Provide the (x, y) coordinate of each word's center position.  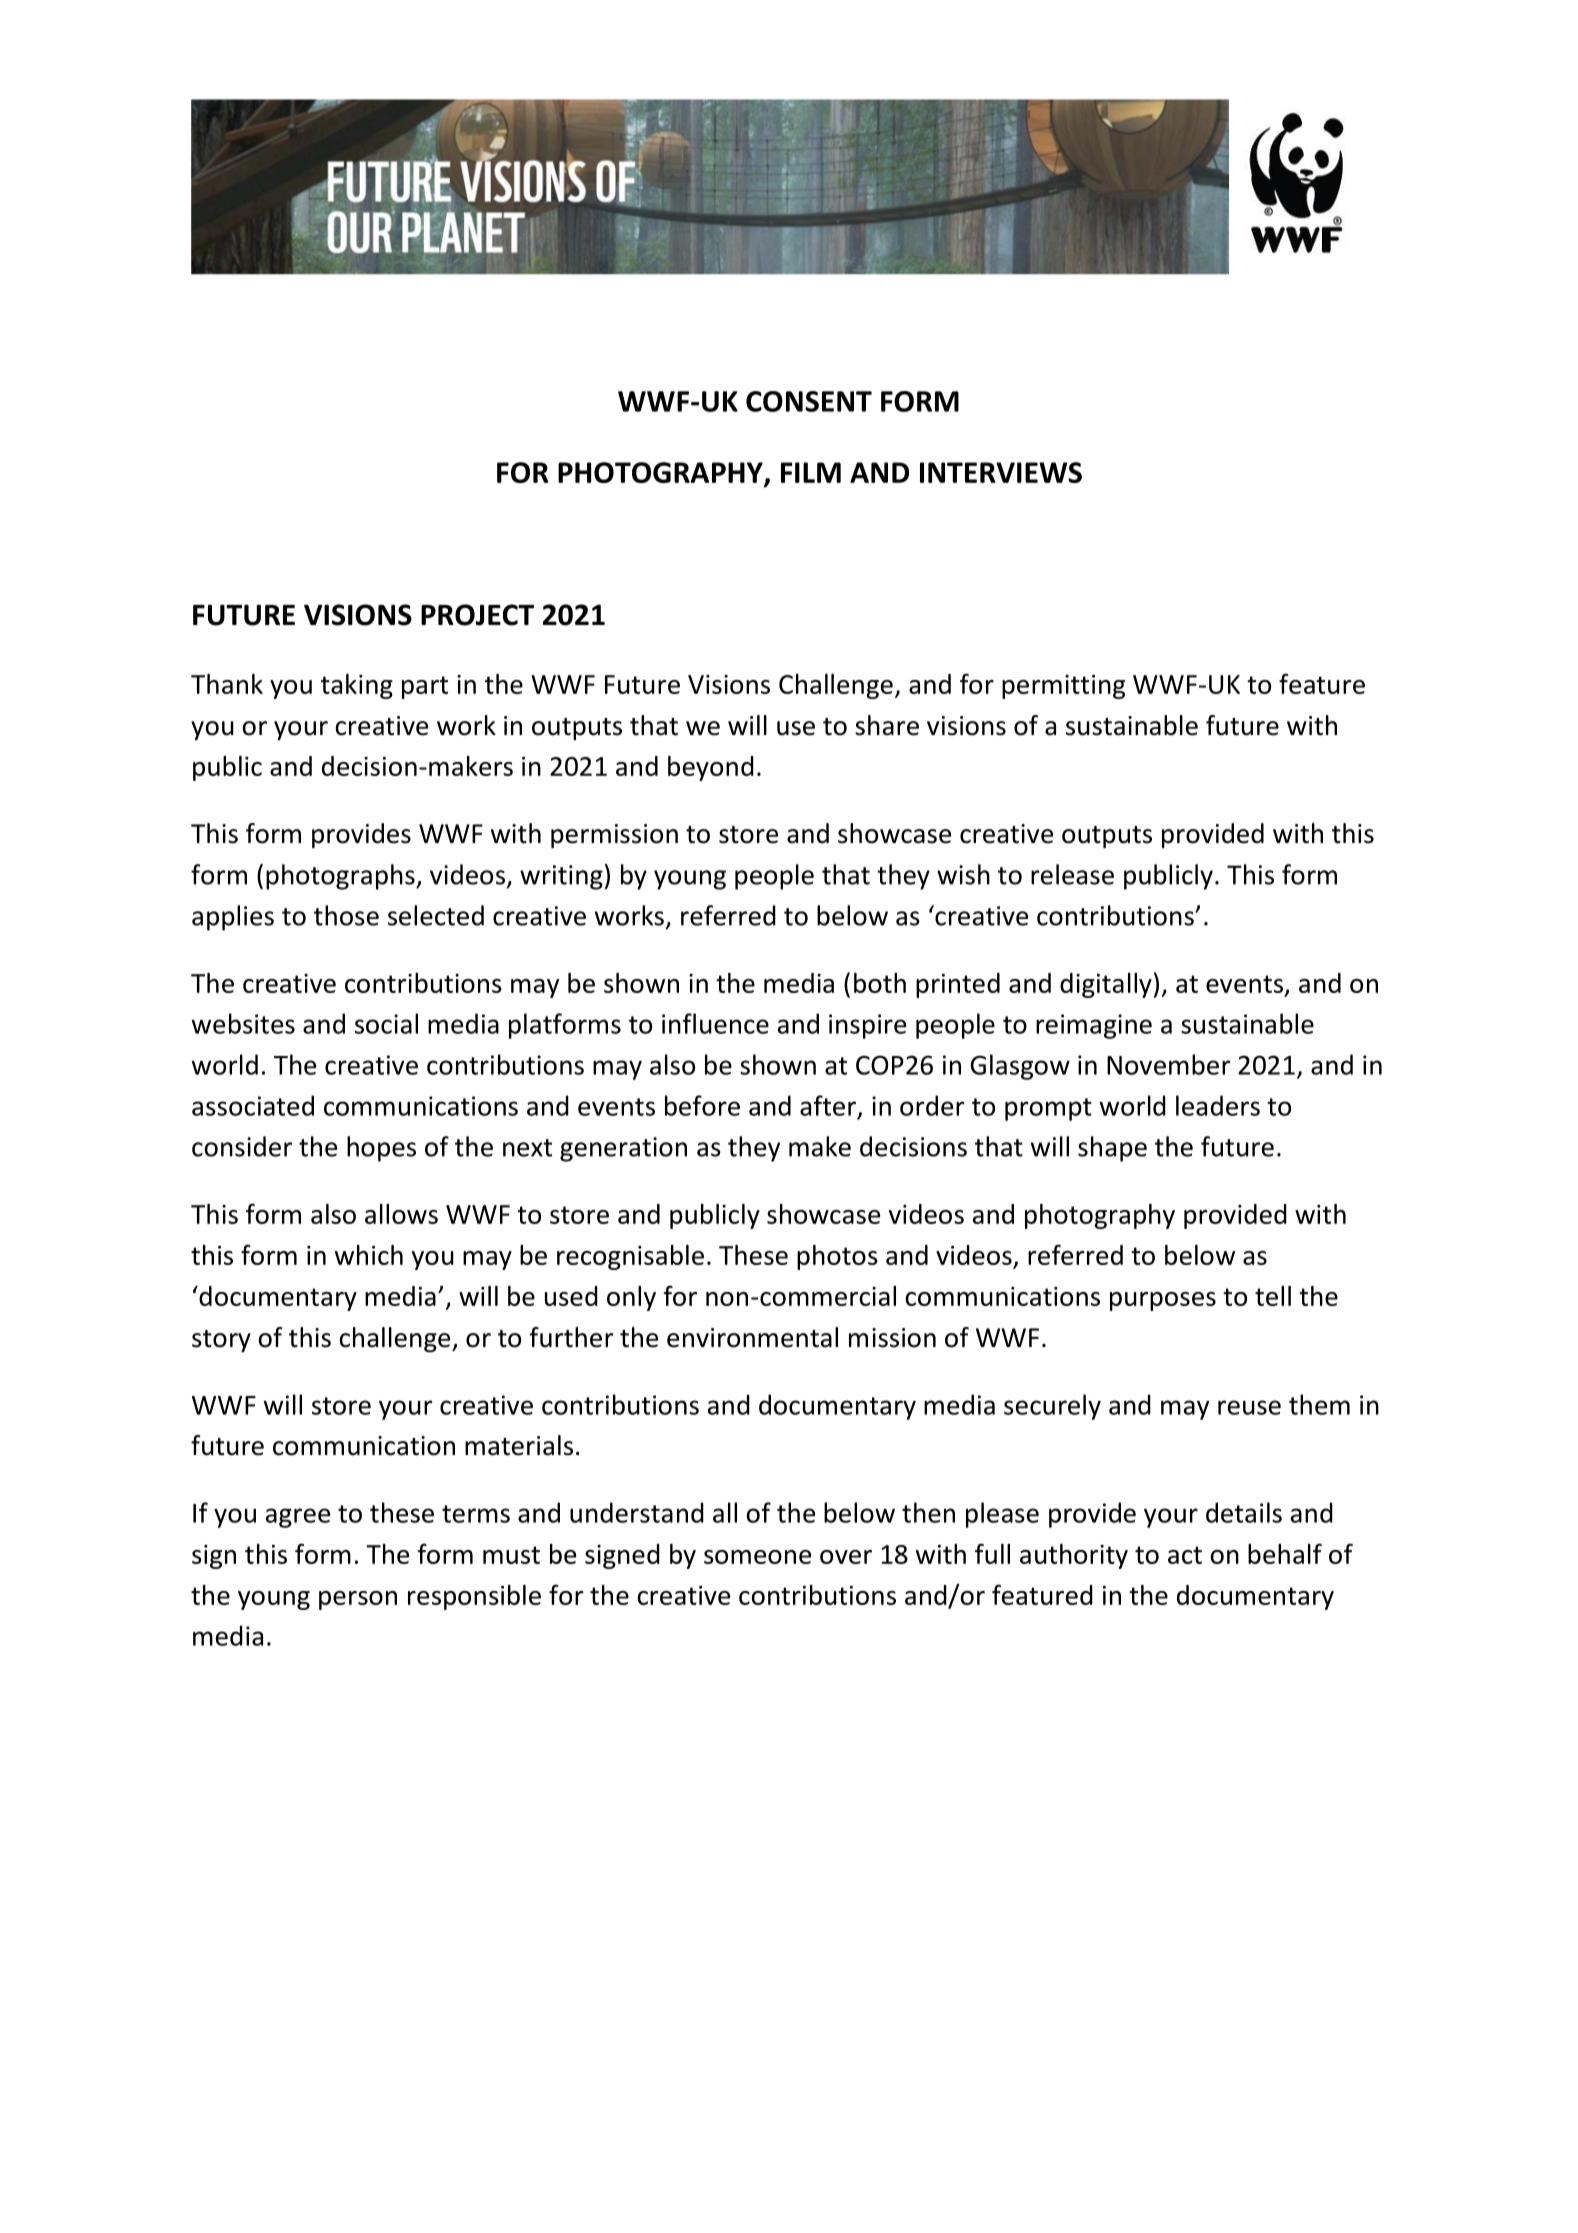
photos (837, 1257)
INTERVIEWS (1001, 472)
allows (401, 1214)
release (1072, 874)
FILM (811, 472)
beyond (711, 768)
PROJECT (477, 615)
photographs (341, 877)
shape (1112, 1149)
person (358, 1600)
